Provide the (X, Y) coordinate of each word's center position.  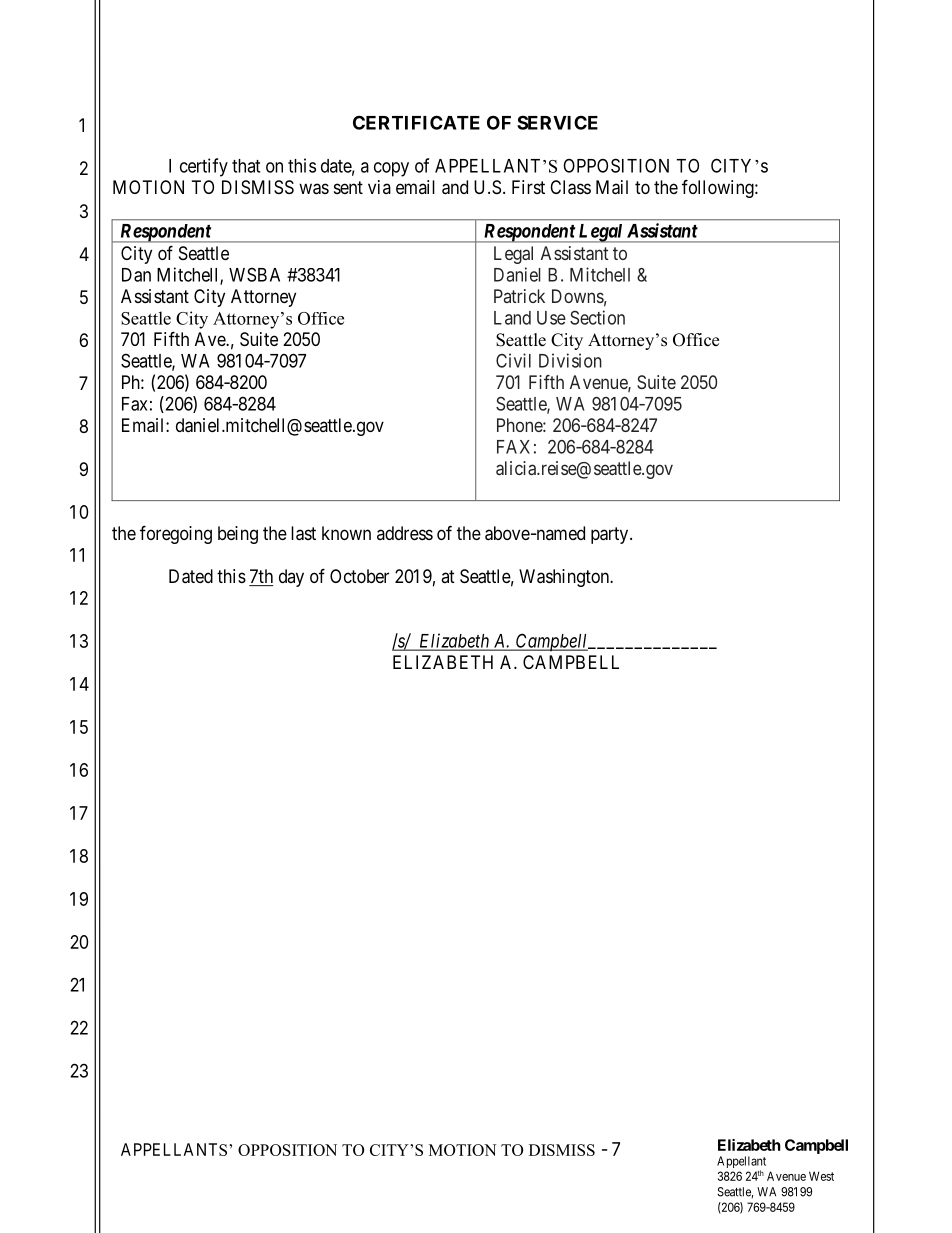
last (303, 533)
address (405, 533)
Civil (513, 360)
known (346, 533)
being (238, 535)
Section (597, 317)
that (246, 166)
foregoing (176, 534)
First (528, 187)
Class (570, 187)
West (821, 1176)
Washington (565, 578)
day (291, 578)
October (359, 576)
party (611, 535)
